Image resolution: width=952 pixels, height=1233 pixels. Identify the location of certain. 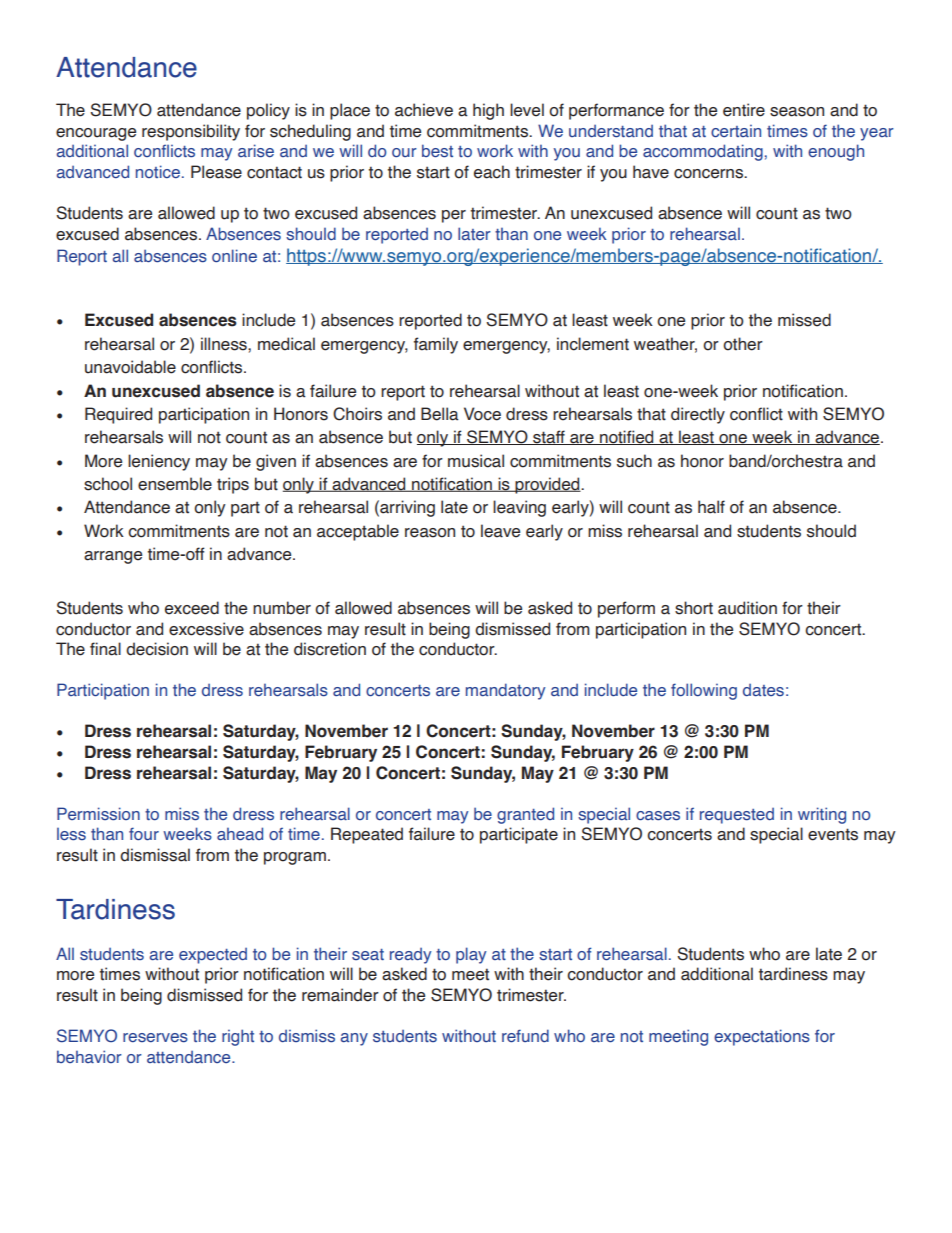
(736, 131).
